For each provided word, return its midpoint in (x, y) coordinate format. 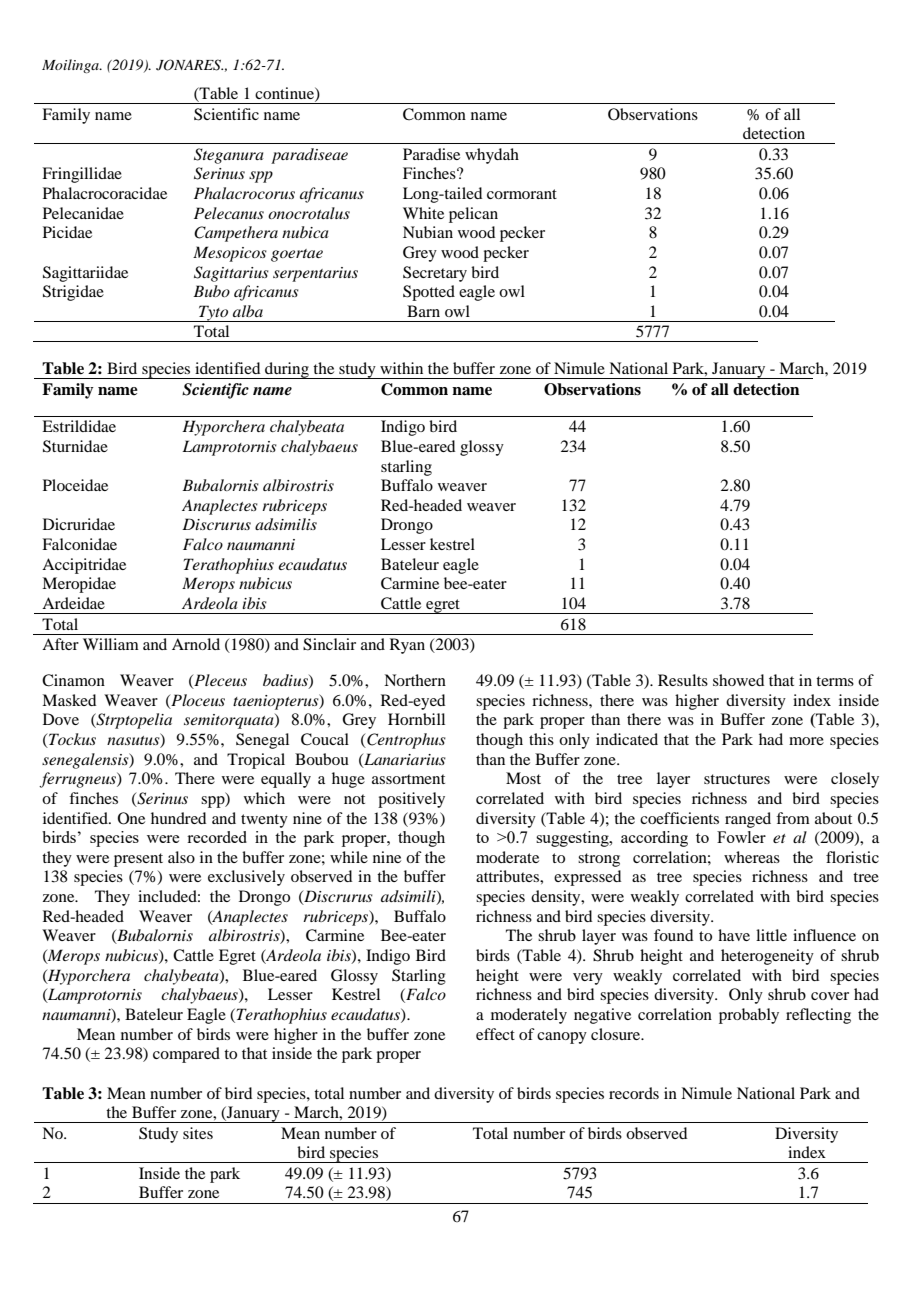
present (138, 860)
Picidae (67, 232)
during (287, 370)
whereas (752, 857)
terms (835, 681)
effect (495, 1034)
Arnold (196, 644)
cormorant (522, 194)
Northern (415, 680)
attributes (508, 876)
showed (738, 680)
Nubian (428, 232)
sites (198, 1133)
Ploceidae (75, 485)
